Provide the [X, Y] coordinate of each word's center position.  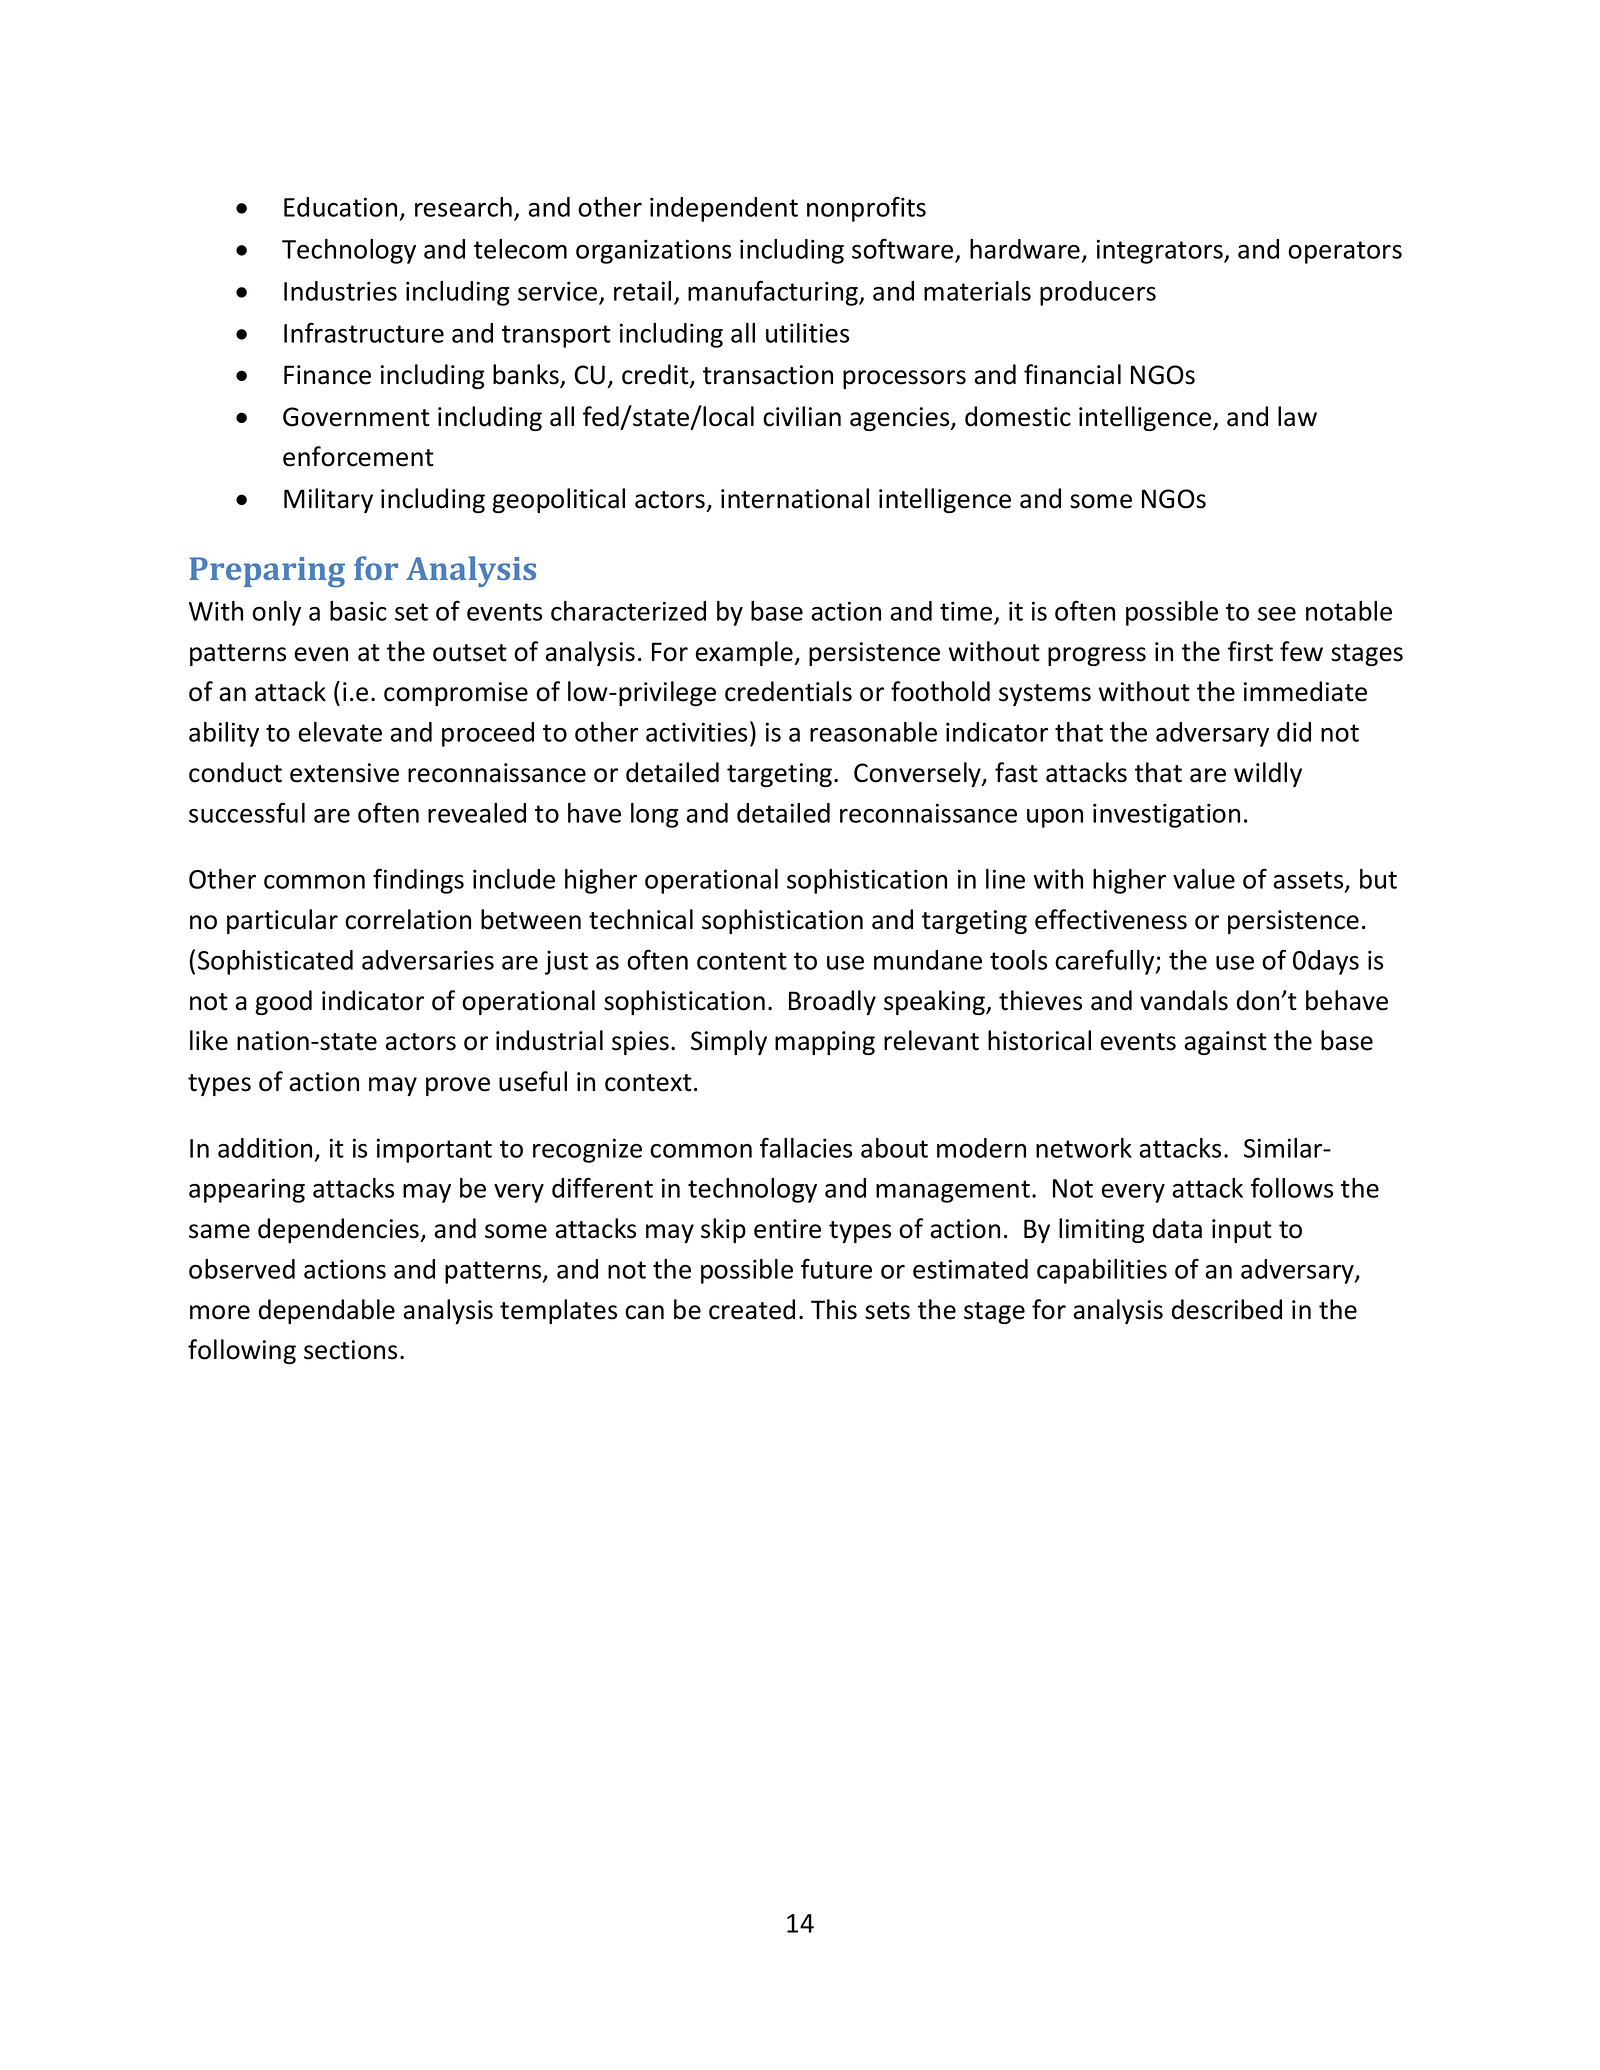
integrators [1161, 251]
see [1277, 614]
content [742, 961]
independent [724, 209]
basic [358, 611]
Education [340, 207]
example [745, 653]
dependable [327, 1311]
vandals [1184, 1000]
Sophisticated [275, 962]
